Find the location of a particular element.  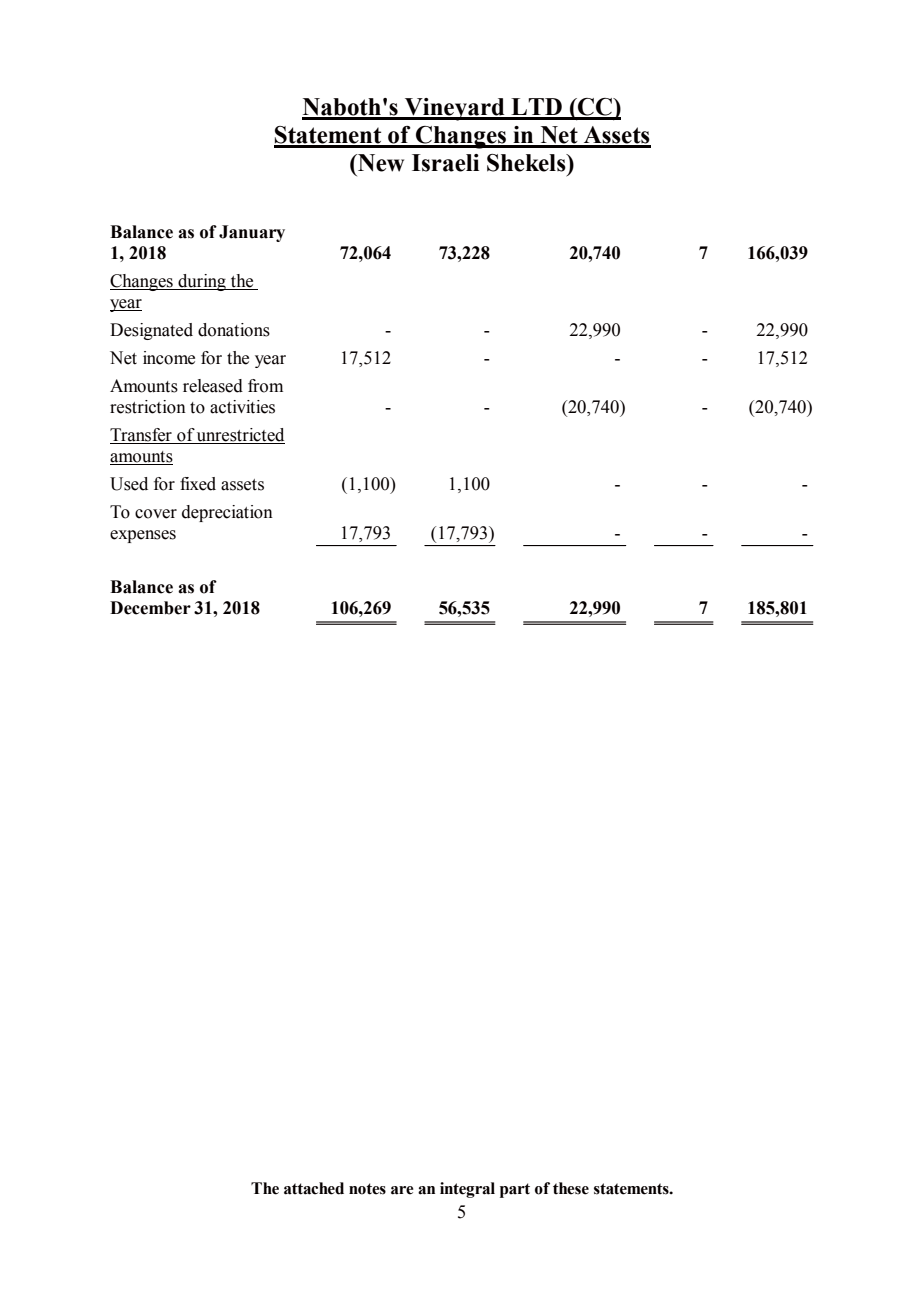

part is located at coordinates (515, 1190).
